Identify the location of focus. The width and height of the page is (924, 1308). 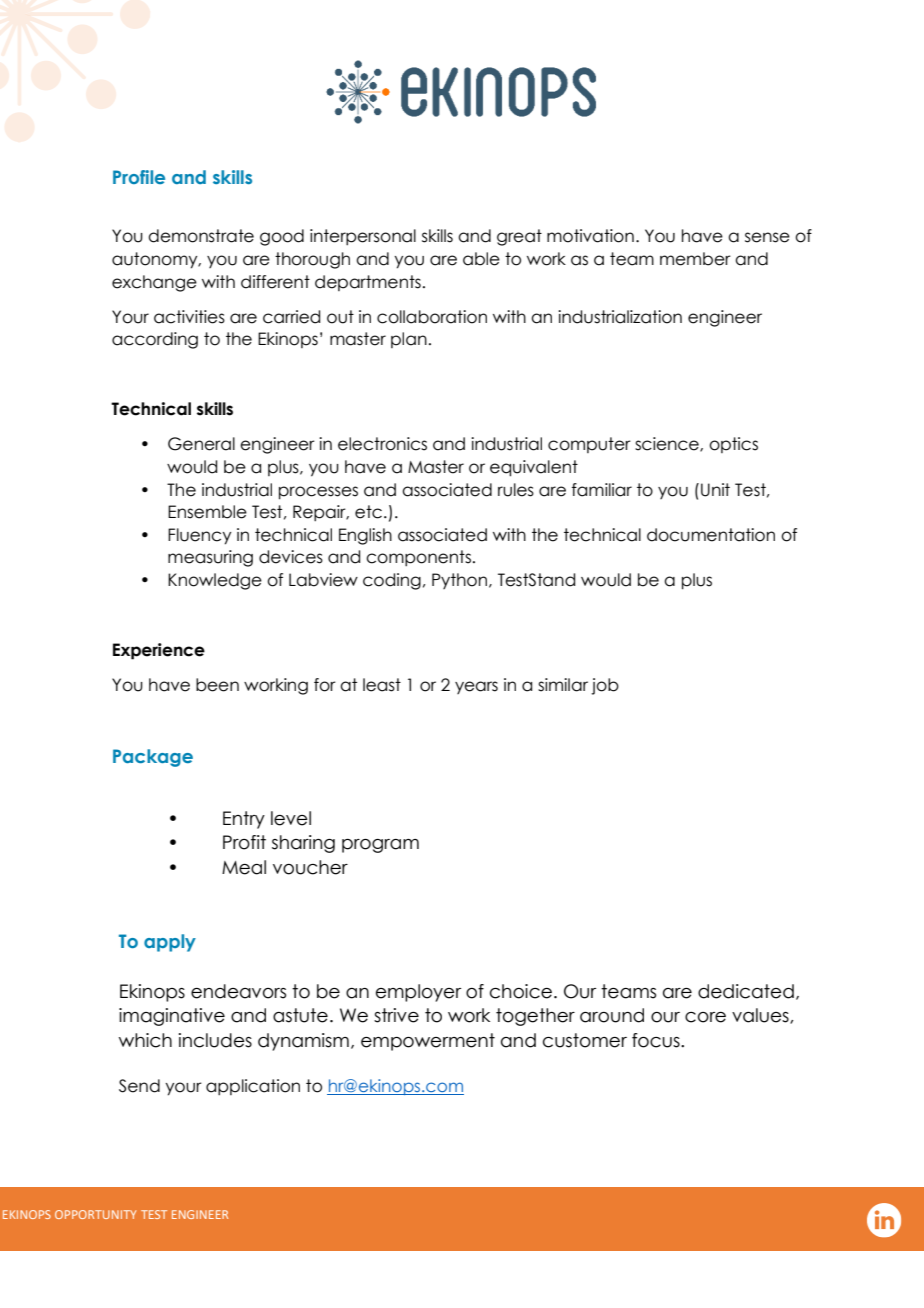
(657, 1040).
